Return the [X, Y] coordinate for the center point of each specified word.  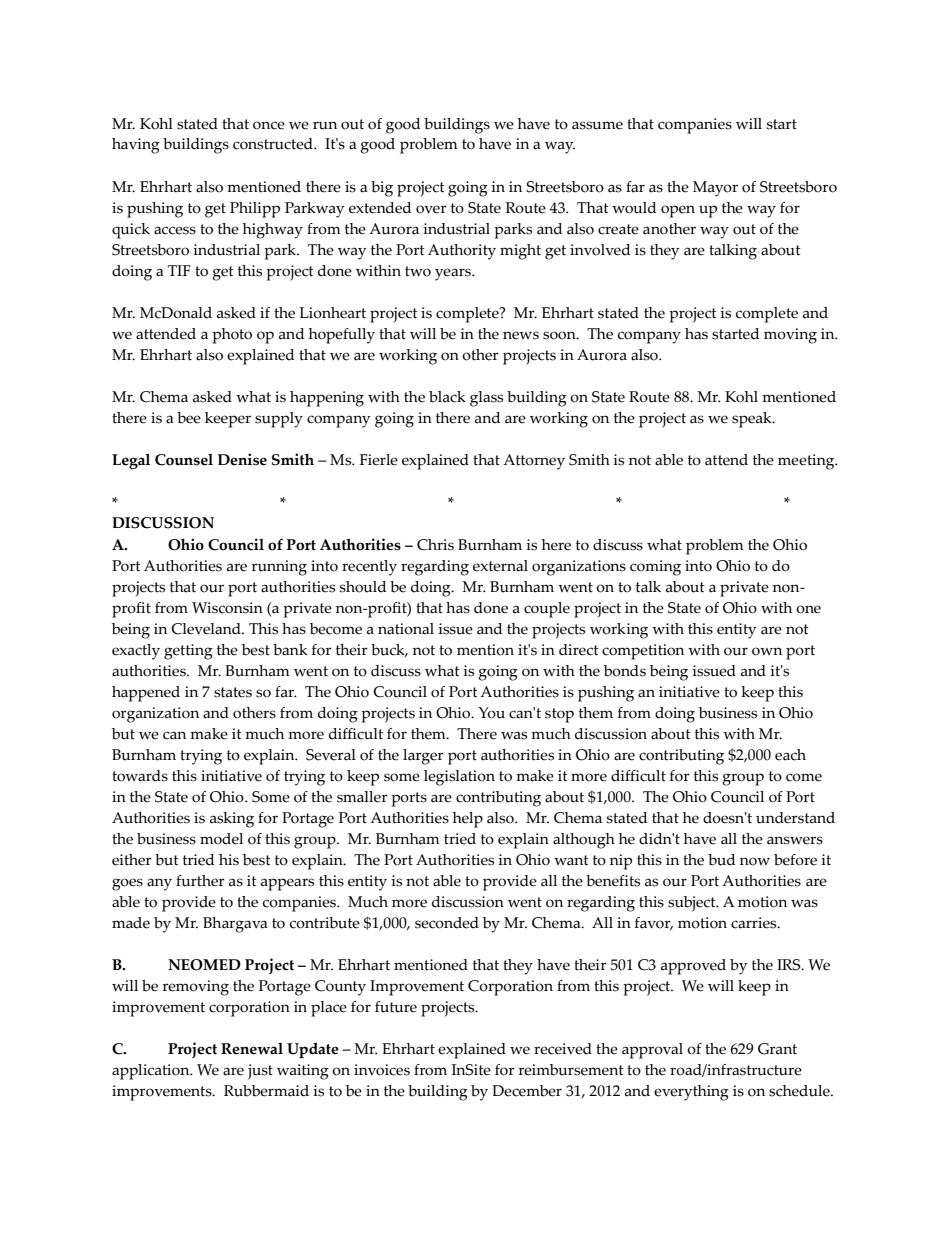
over [431, 209]
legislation [459, 778]
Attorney [534, 462]
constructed [274, 144]
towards [140, 776]
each [790, 755]
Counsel [184, 459]
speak [753, 420]
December [527, 1091]
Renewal [252, 1048]
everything [691, 1093]
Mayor [715, 189]
